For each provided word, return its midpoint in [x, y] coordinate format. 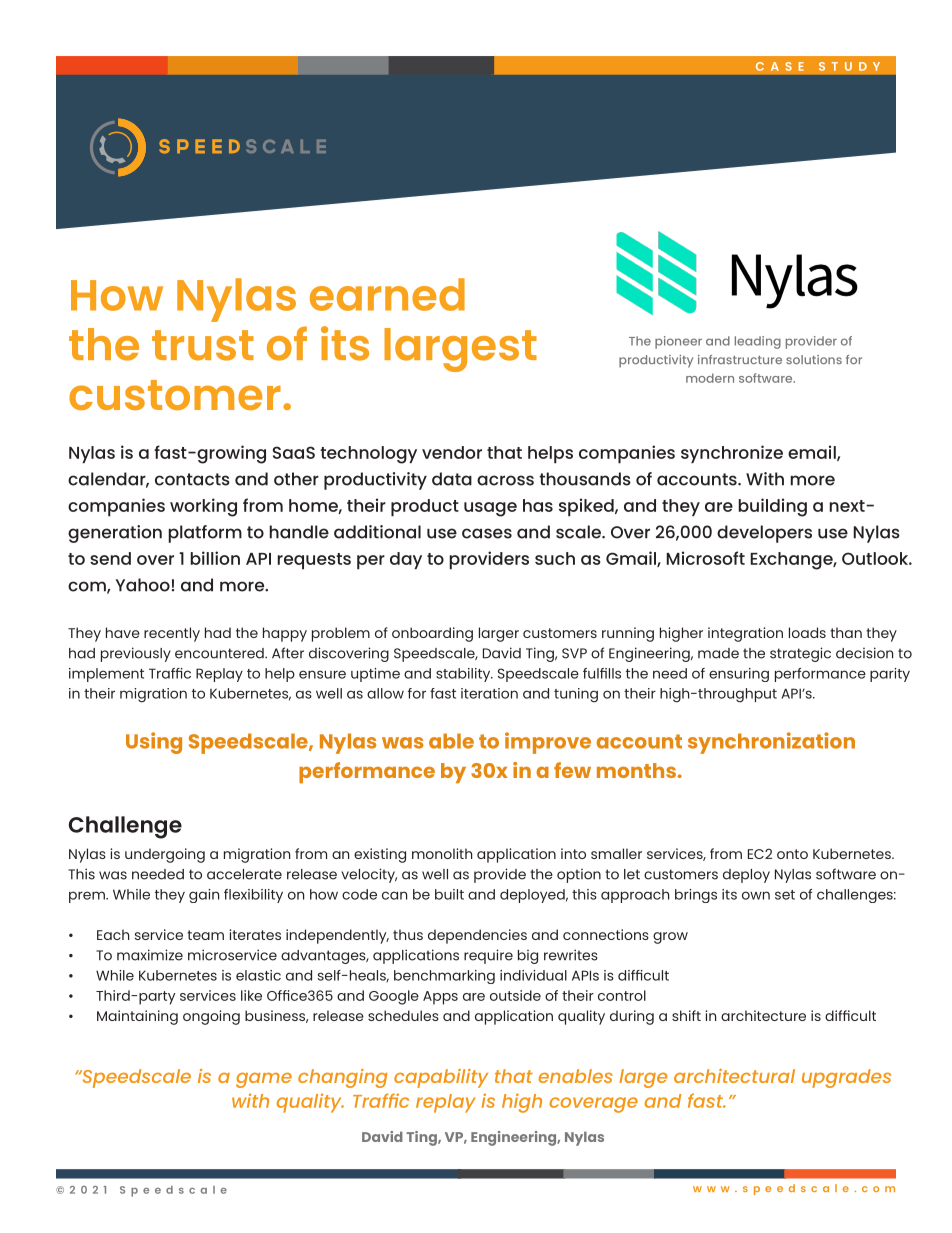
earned [387, 294]
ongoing [211, 1017]
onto [792, 854]
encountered [220, 653]
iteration [489, 693]
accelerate [244, 874]
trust [203, 345]
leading [758, 342]
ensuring [739, 675]
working [203, 507]
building [772, 507]
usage [490, 509]
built [449, 894]
